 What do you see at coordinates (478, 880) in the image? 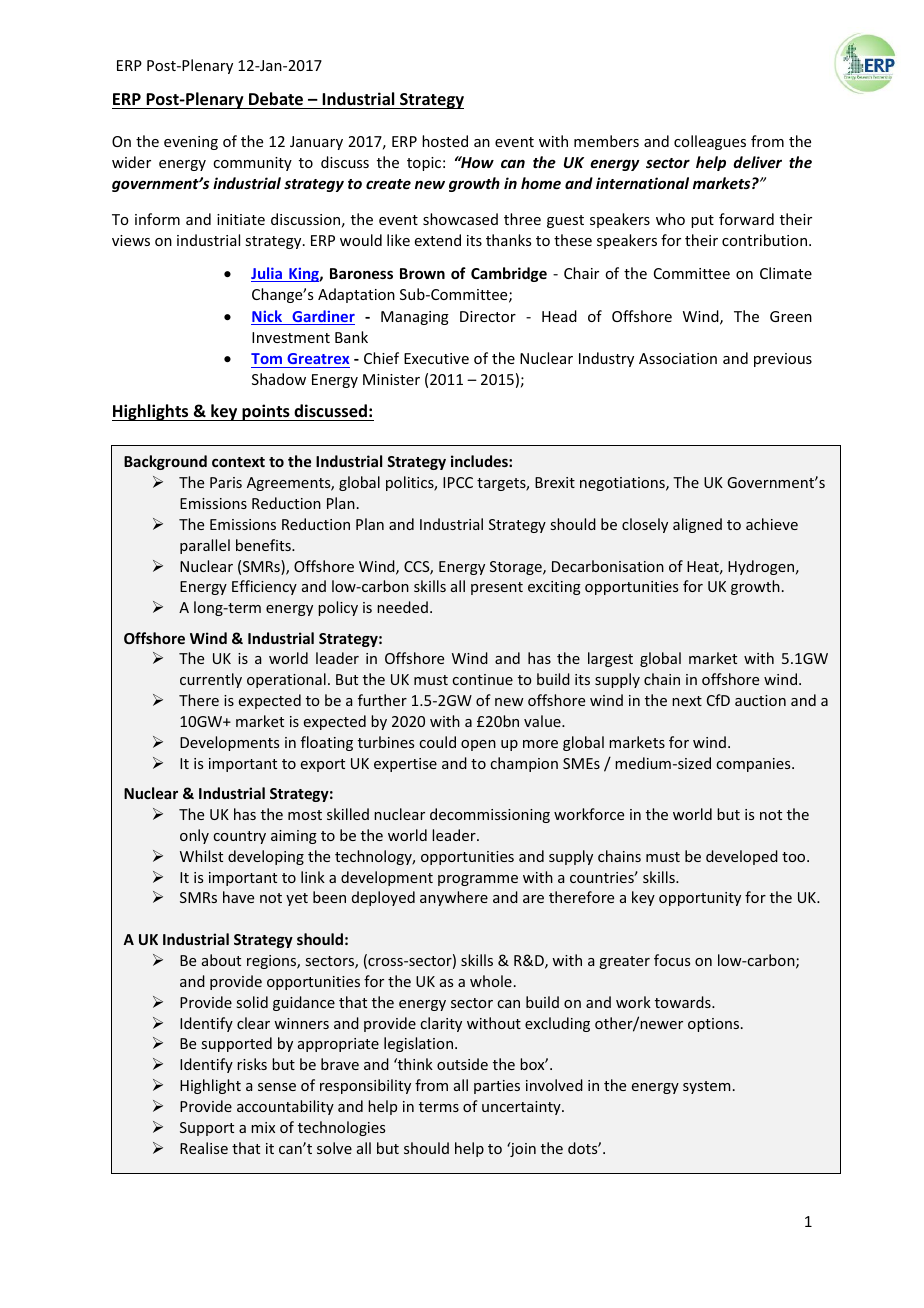
I see `programme` at bounding box center [478, 880].
